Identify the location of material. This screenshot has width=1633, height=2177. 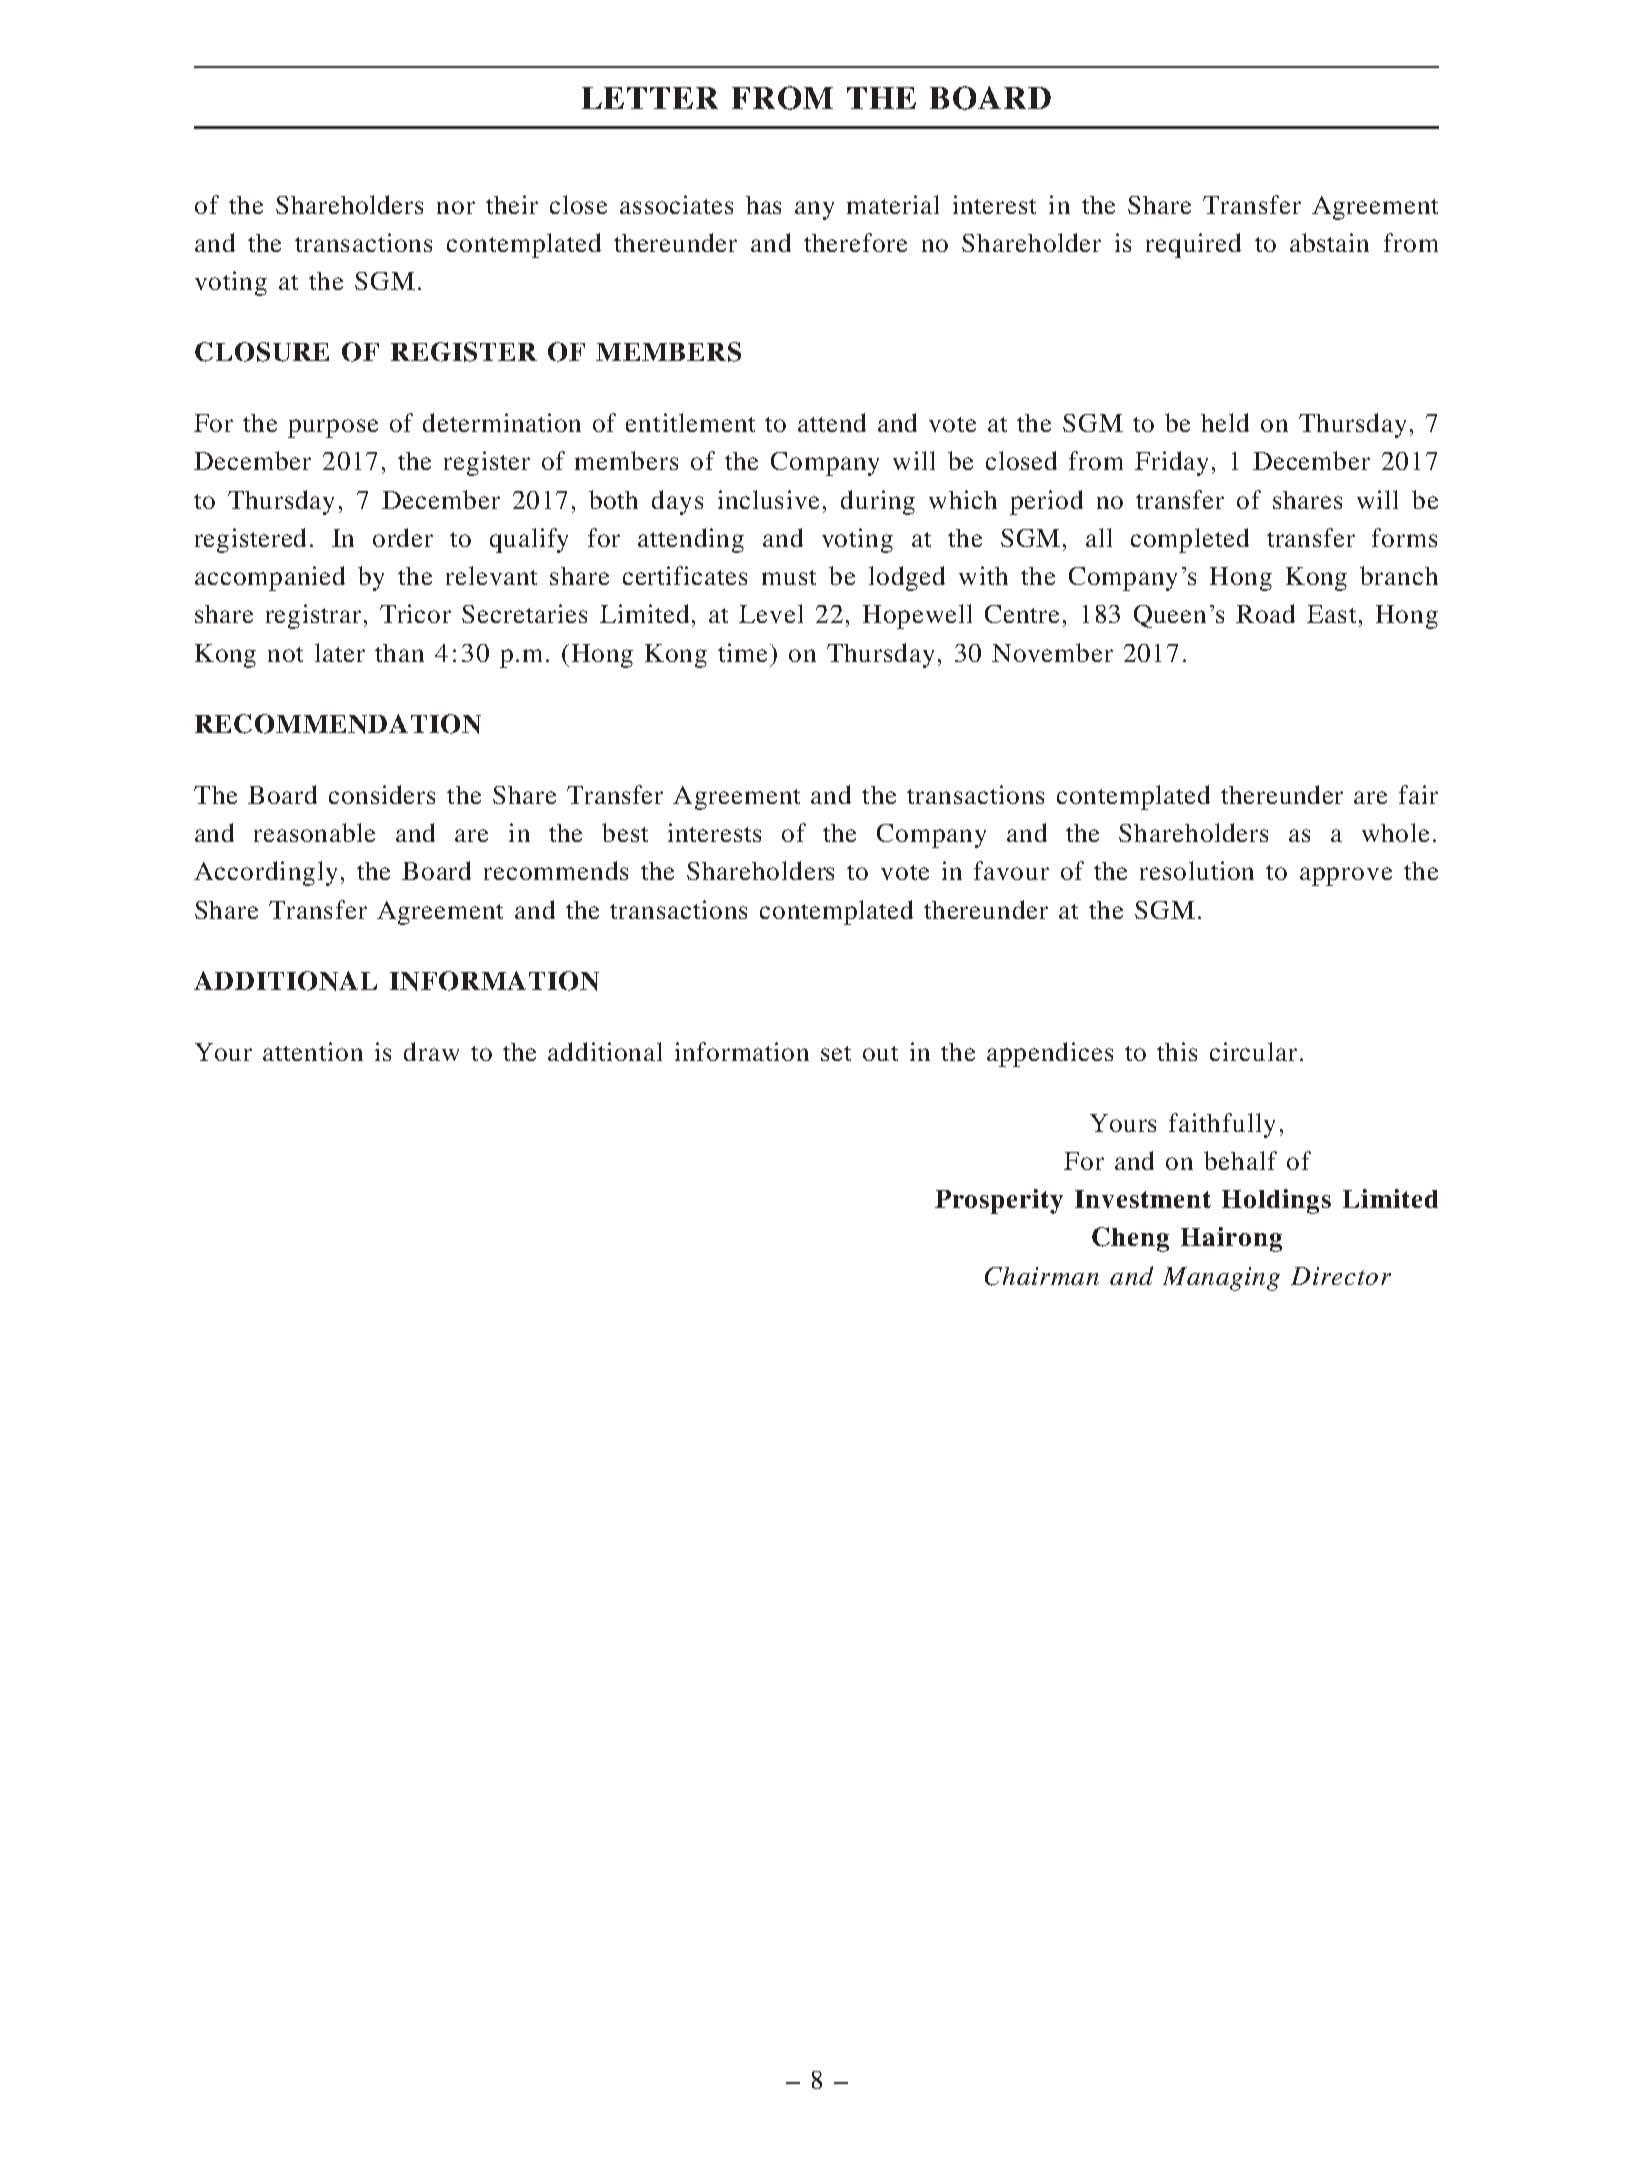
(893, 204).
